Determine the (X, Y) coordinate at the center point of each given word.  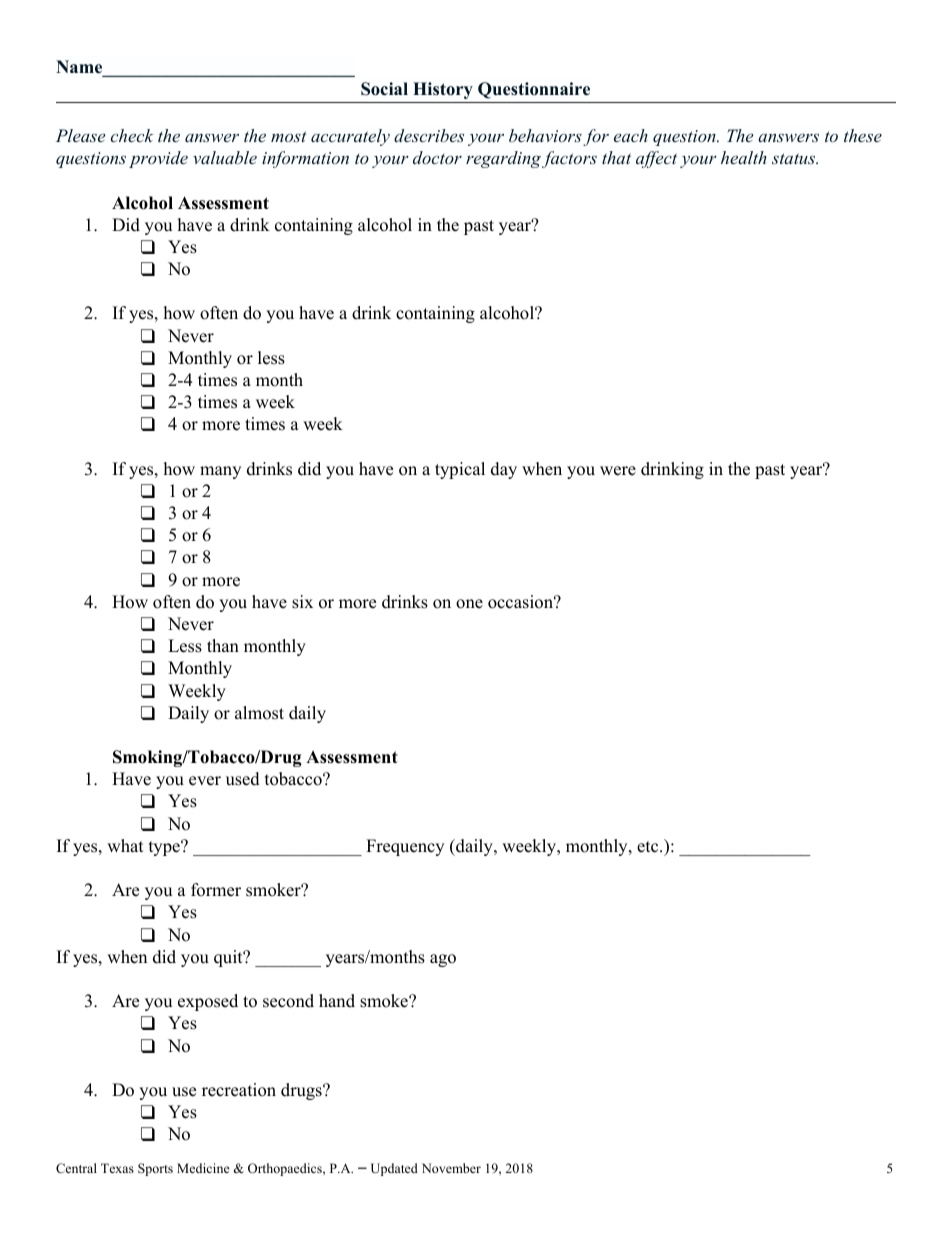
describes (429, 135)
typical (460, 470)
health (744, 157)
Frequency (405, 847)
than (223, 645)
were (618, 471)
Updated (394, 1169)
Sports (155, 1169)
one (469, 604)
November (451, 1168)
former (216, 890)
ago (443, 960)
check (132, 135)
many (220, 472)
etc (647, 847)
